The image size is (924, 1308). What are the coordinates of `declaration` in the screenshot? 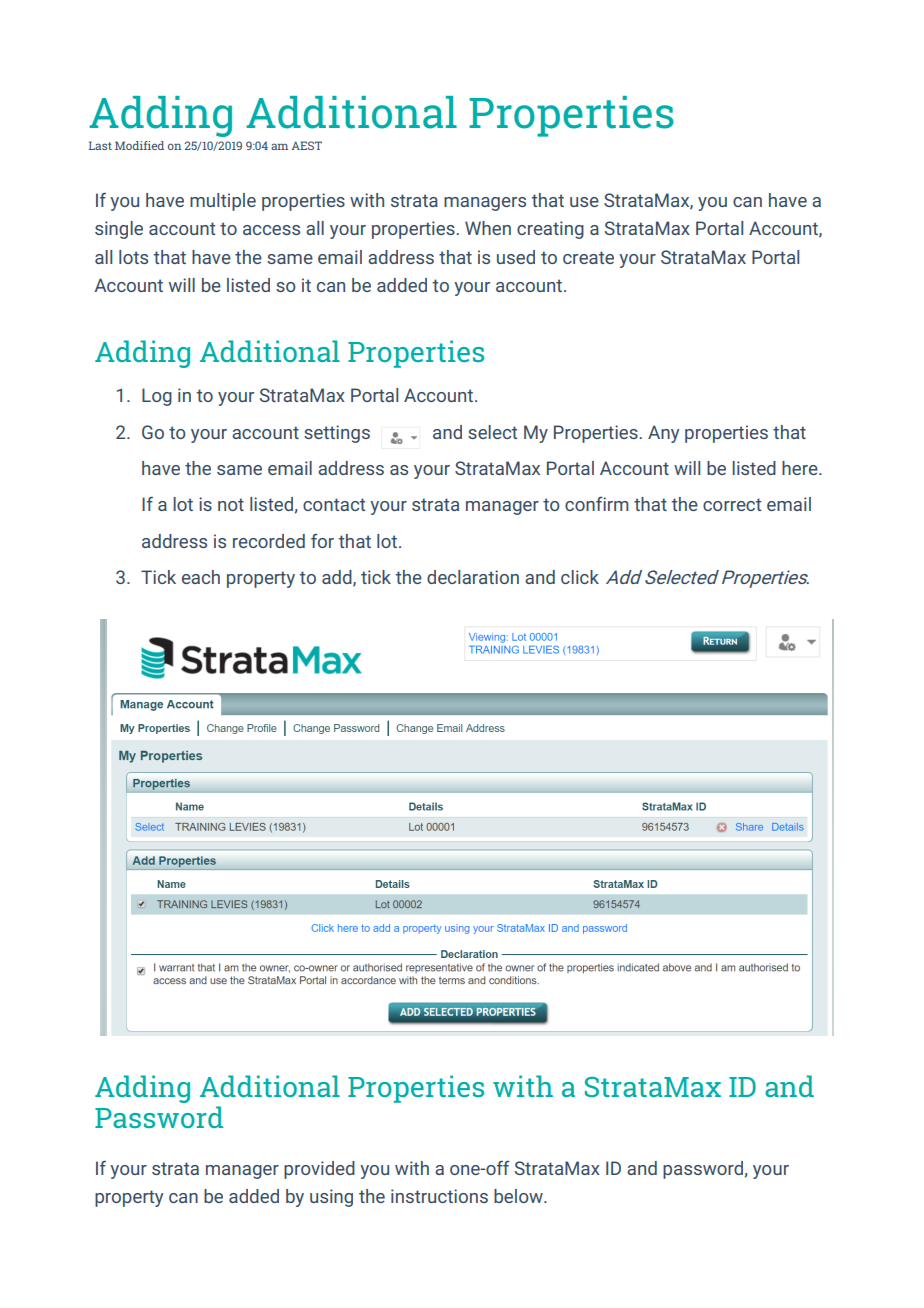 It's located at (473, 577).
